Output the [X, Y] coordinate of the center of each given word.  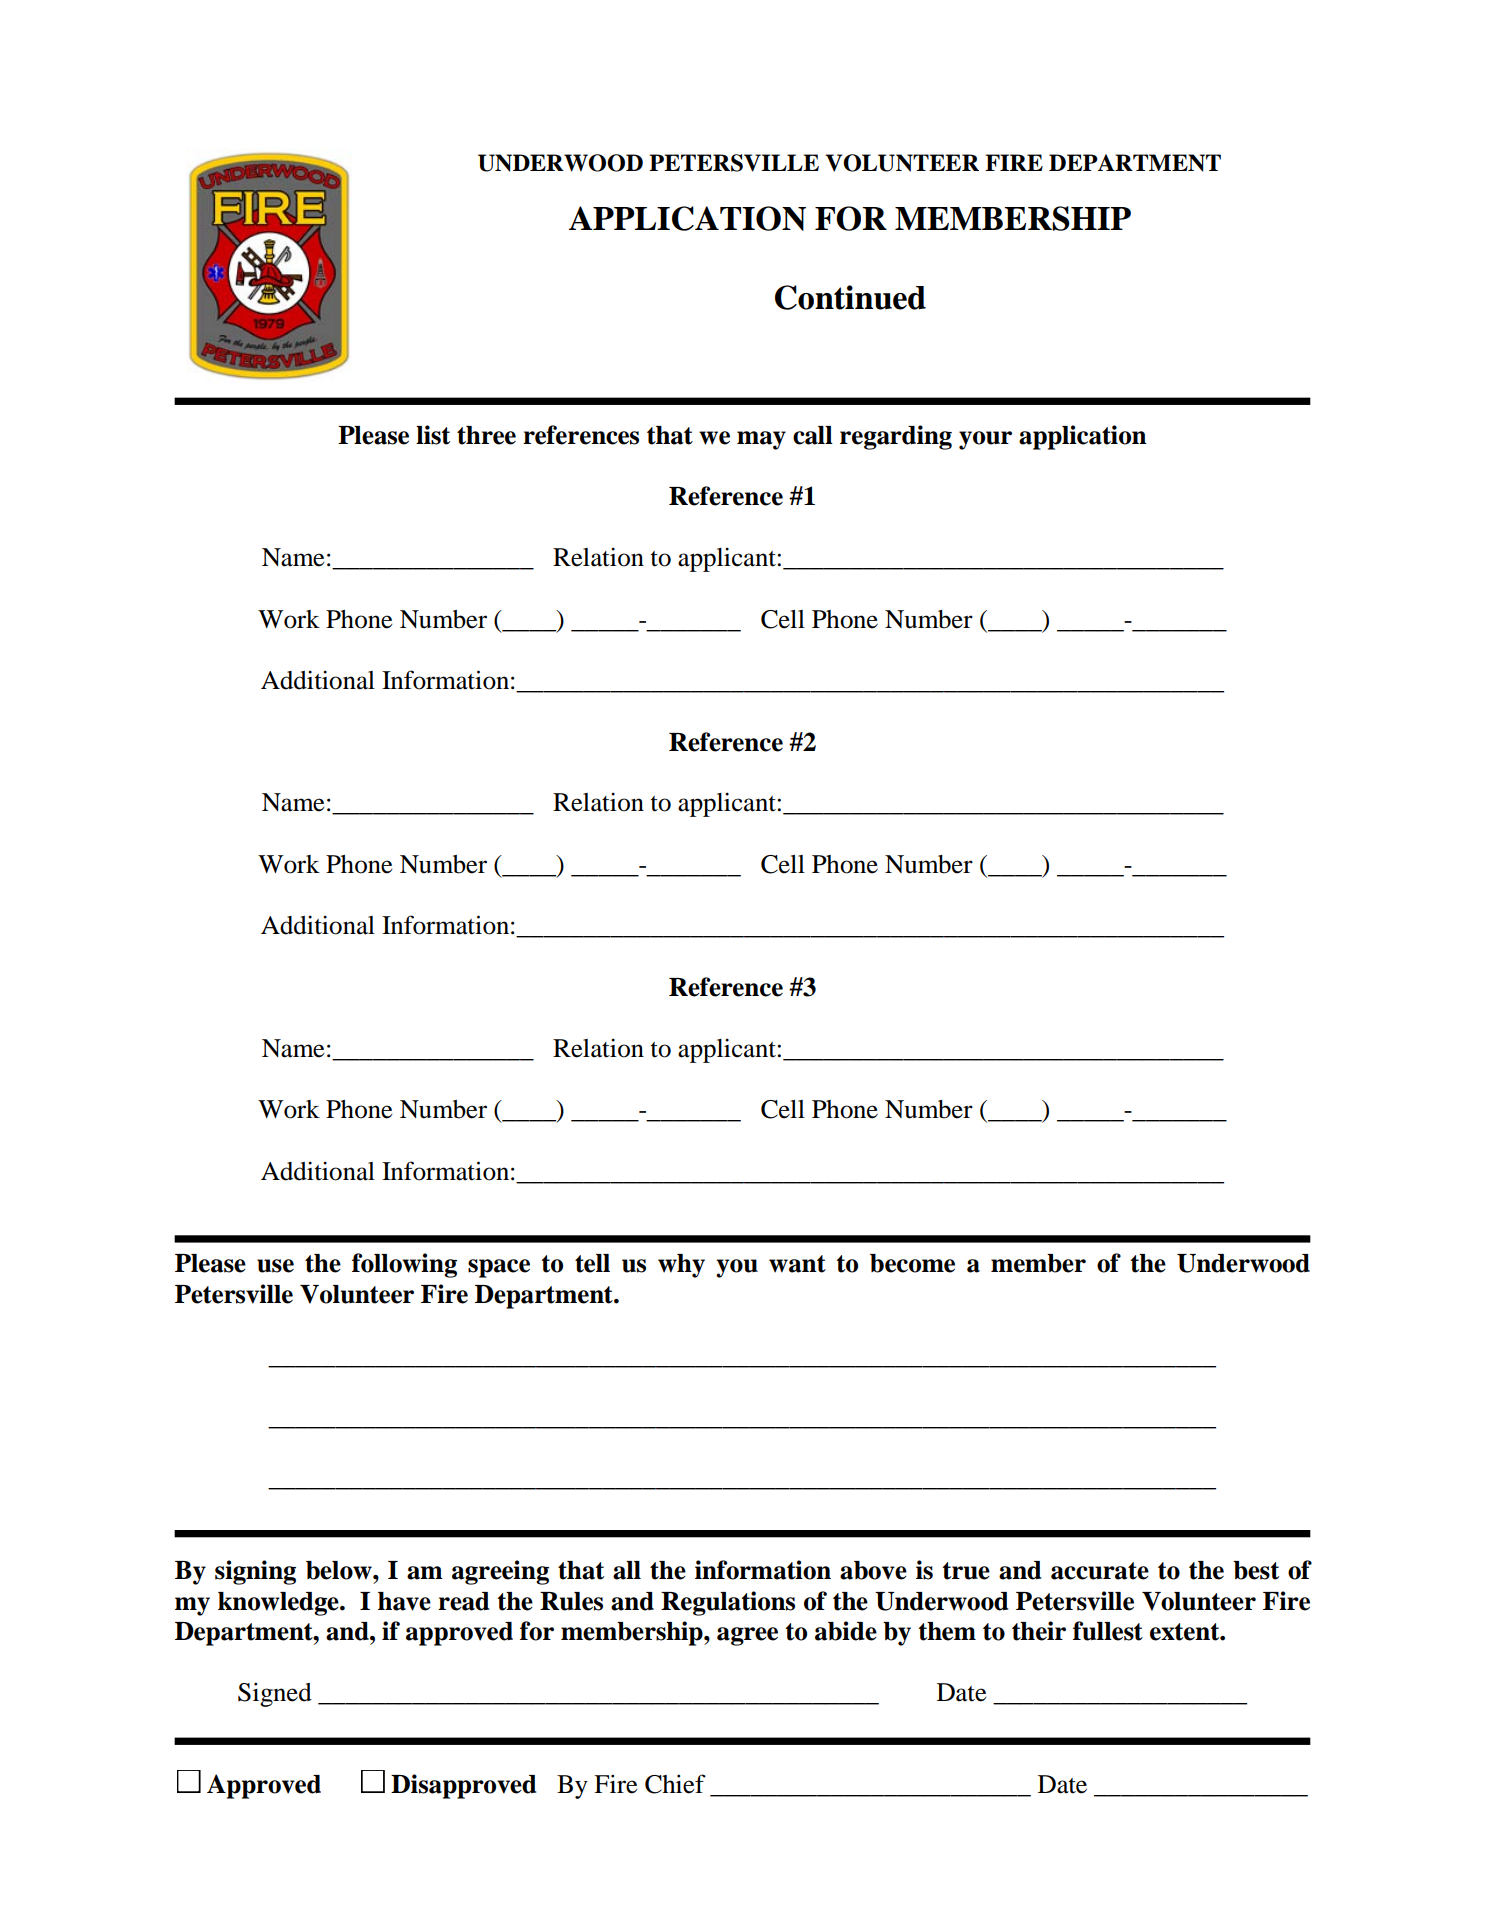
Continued [850, 297]
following [404, 1265]
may [761, 440]
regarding [896, 437]
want [797, 1264]
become [912, 1263]
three [486, 435]
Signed [275, 1694]
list [433, 435]
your [985, 440]
